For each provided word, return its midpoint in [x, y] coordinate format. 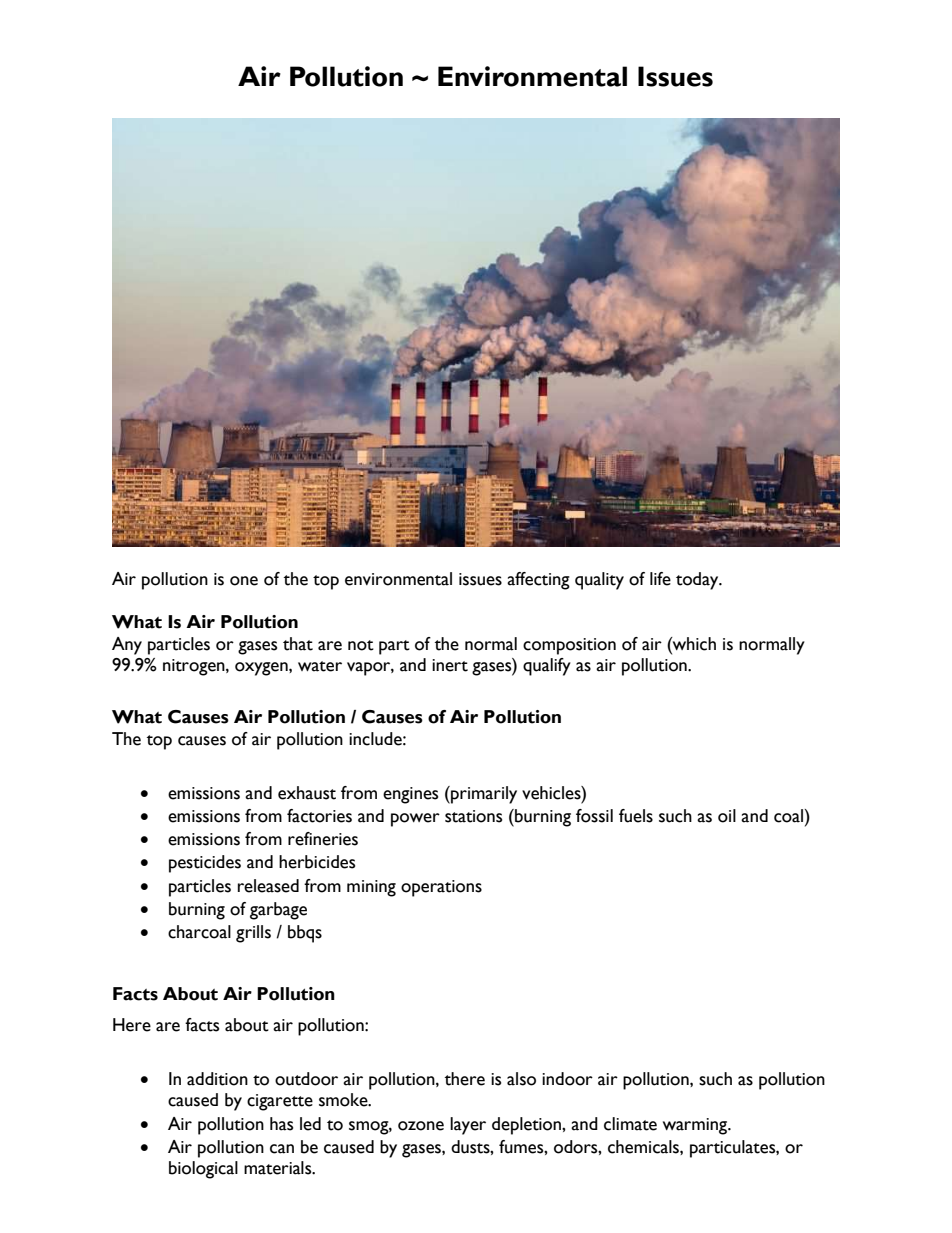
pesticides [205, 864]
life [660, 579]
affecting [538, 581]
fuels [636, 816]
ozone [421, 1126]
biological [203, 1170]
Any [127, 646]
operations [441, 888]
